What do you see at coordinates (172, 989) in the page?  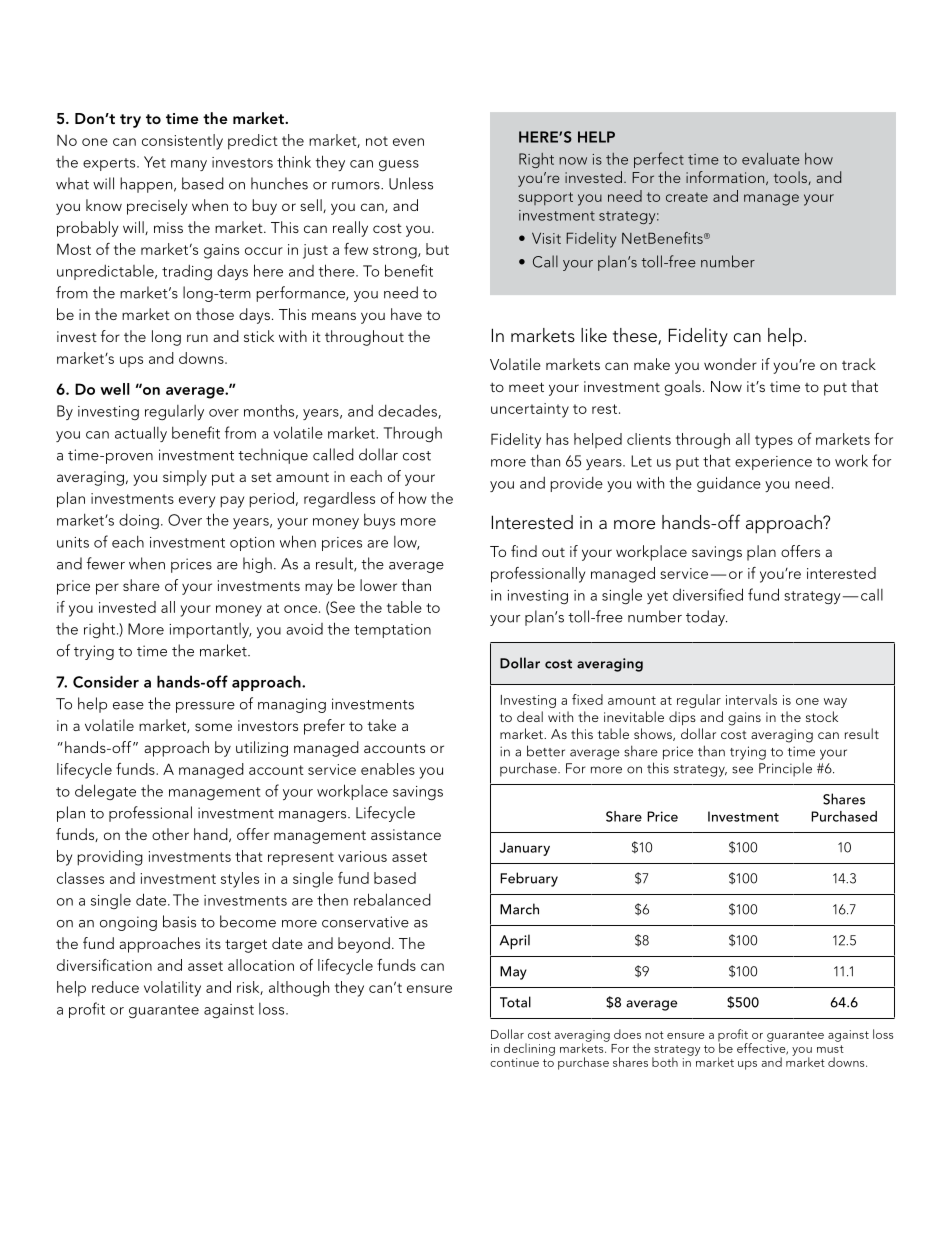 I see `volatility` at bounding box center [172, 989].
